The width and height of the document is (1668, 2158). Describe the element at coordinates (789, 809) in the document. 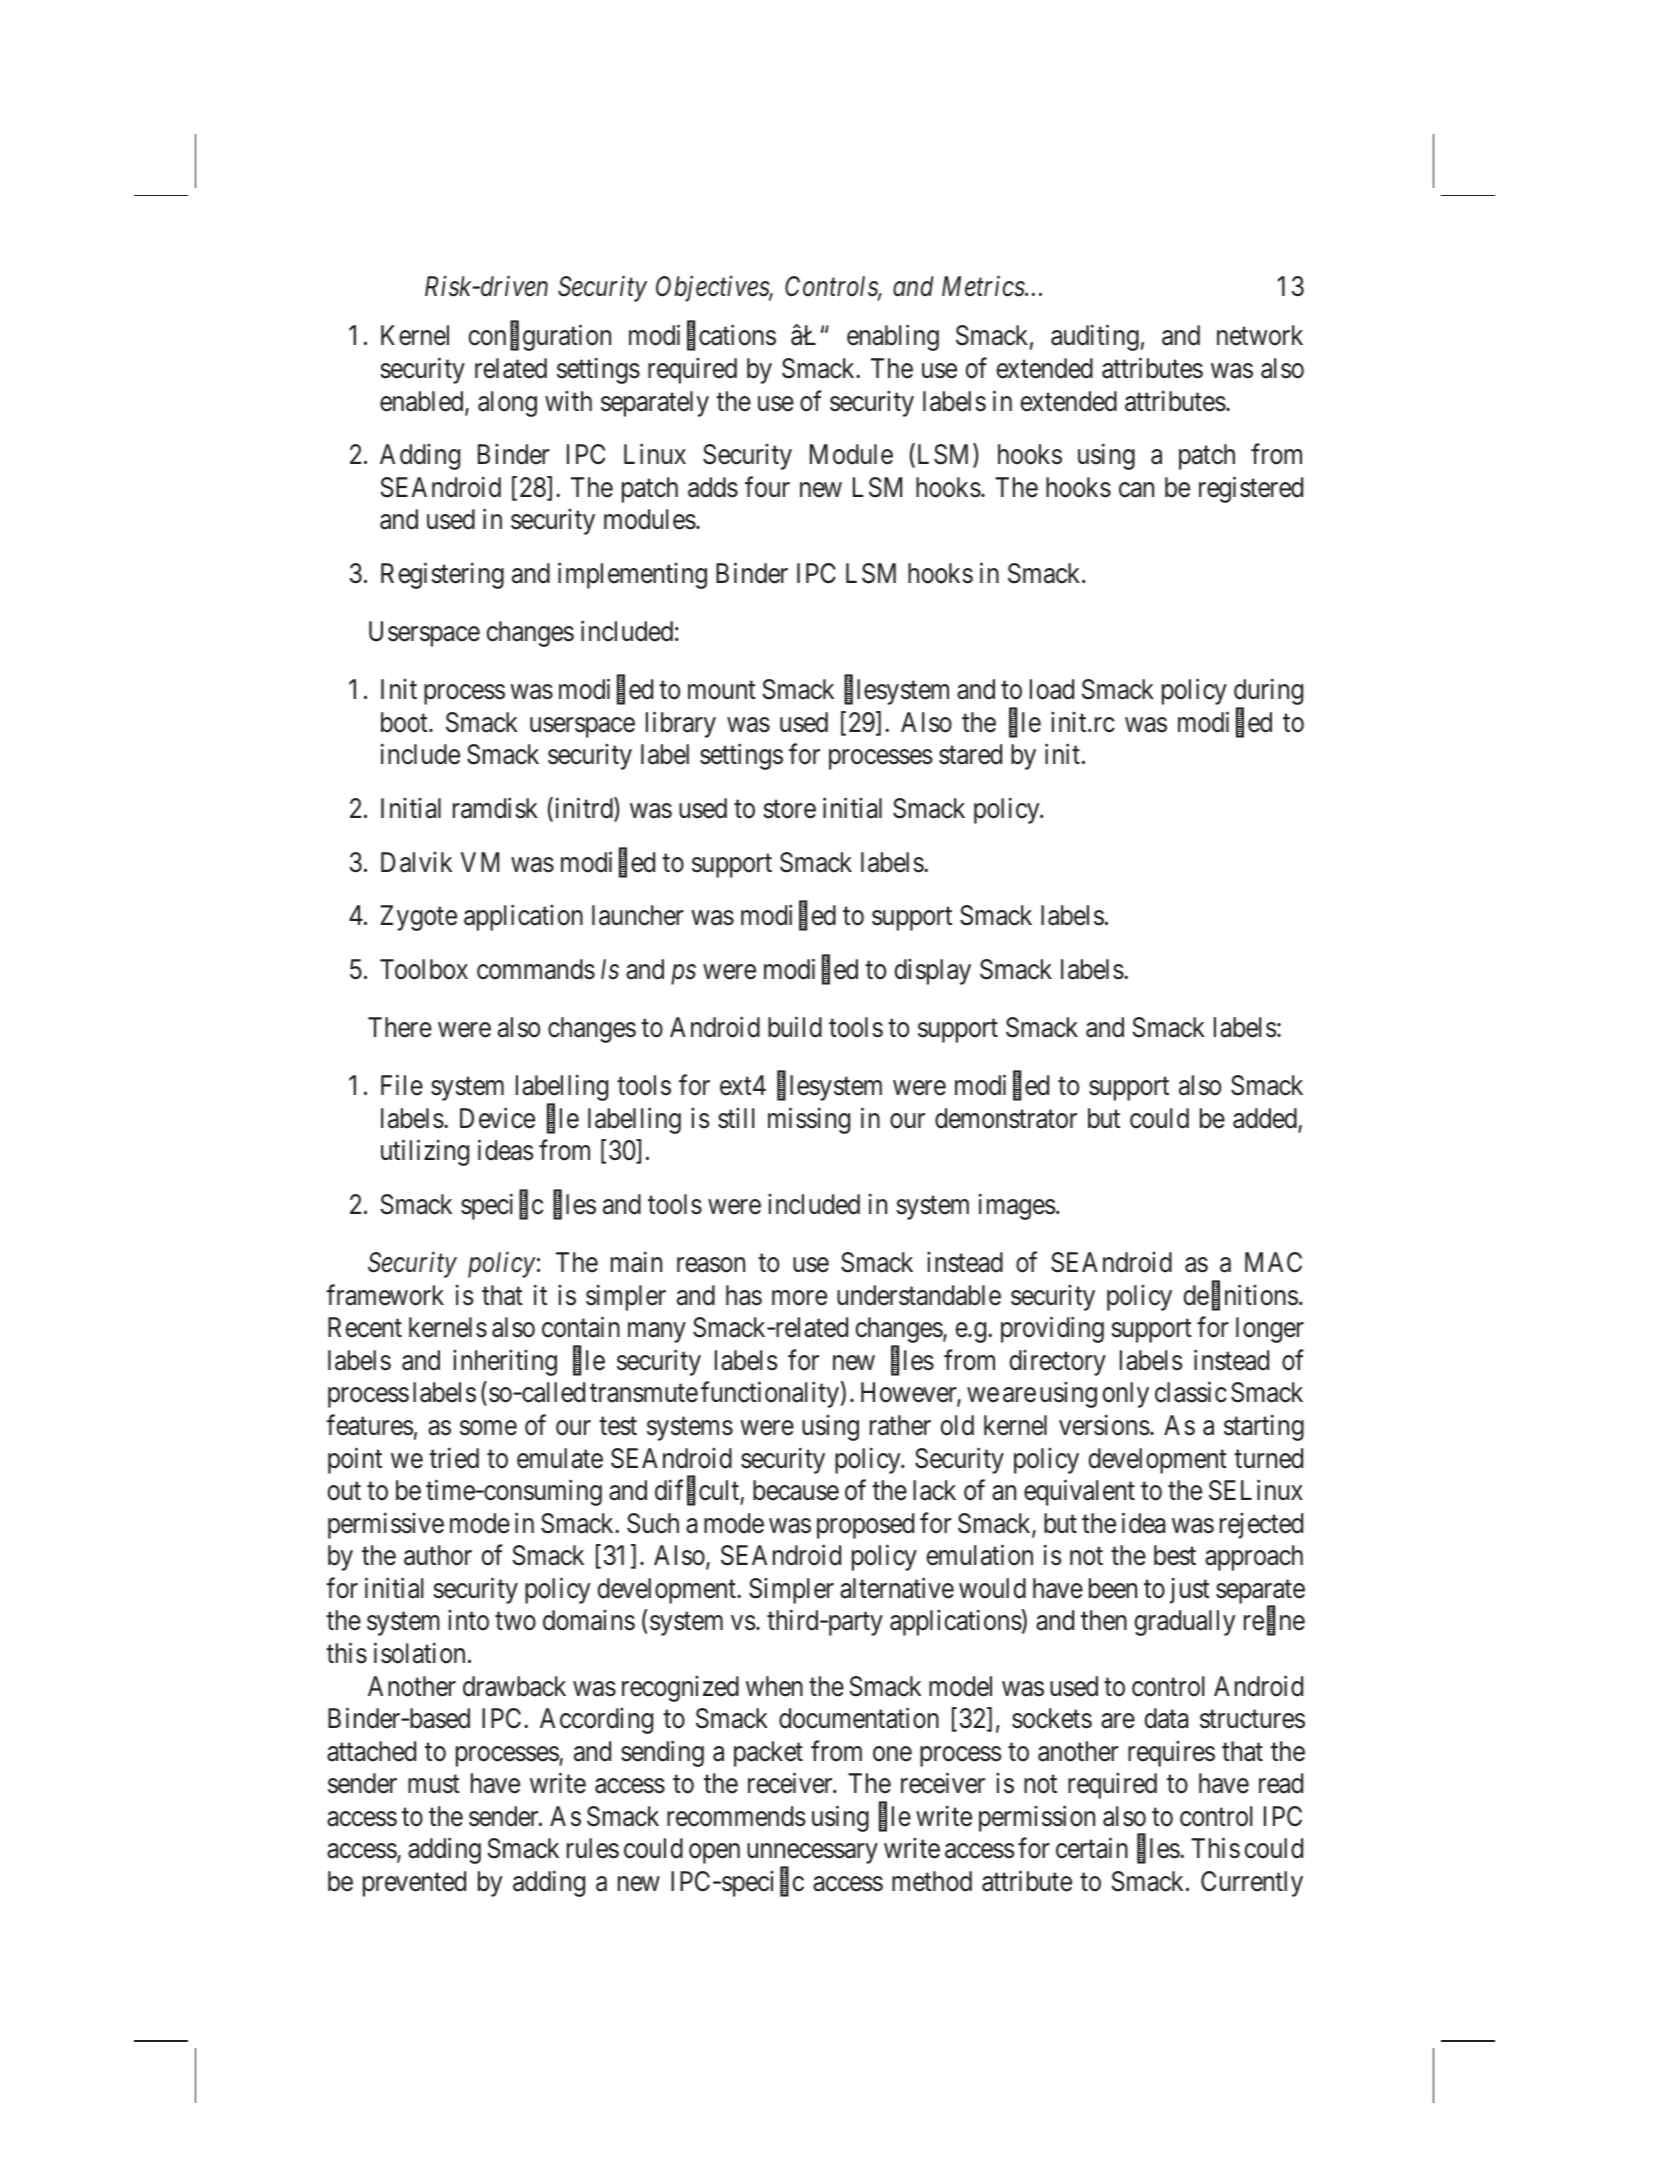

I see `store` at that location.
